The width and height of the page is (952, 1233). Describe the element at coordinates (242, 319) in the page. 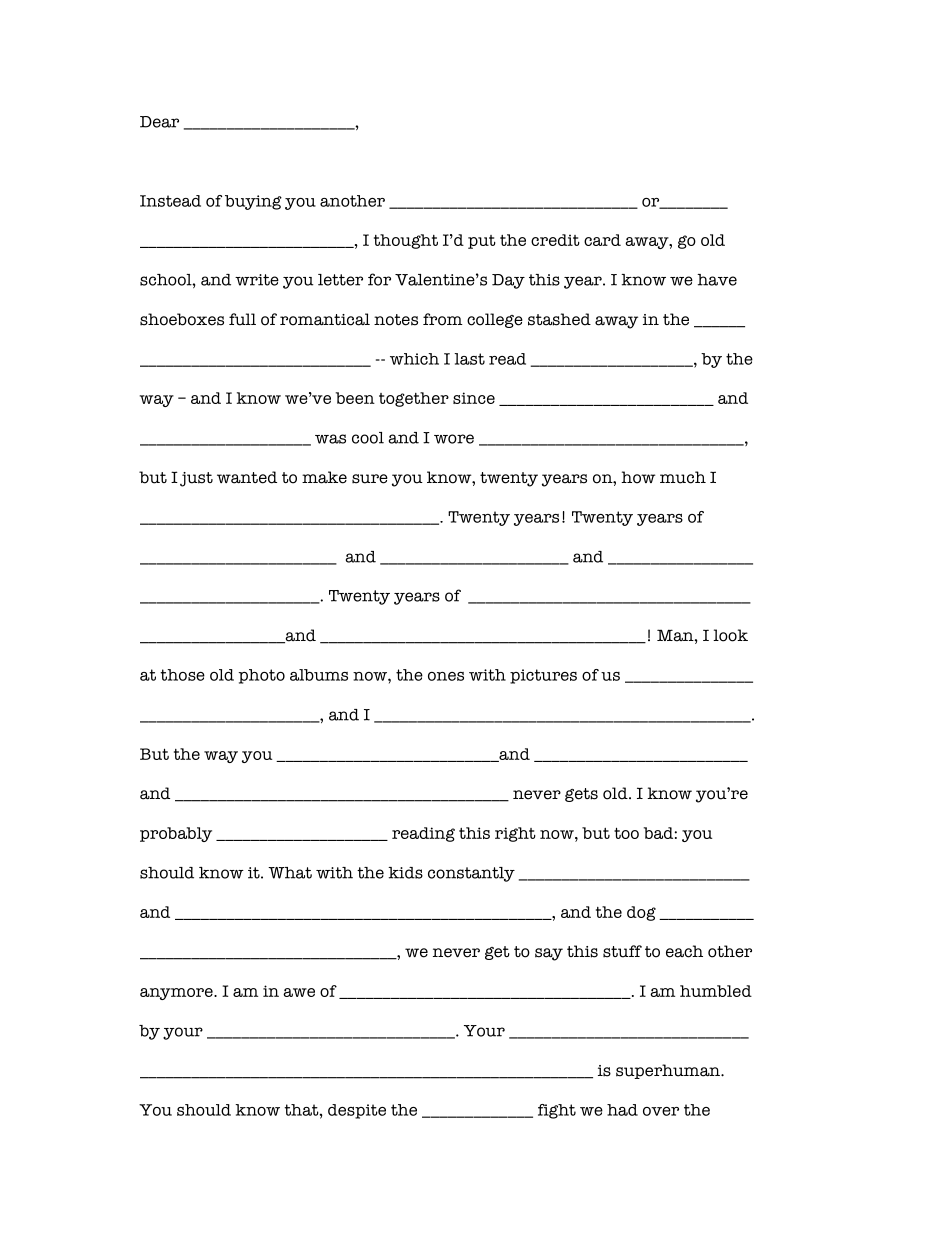

I see `full` at that location.
